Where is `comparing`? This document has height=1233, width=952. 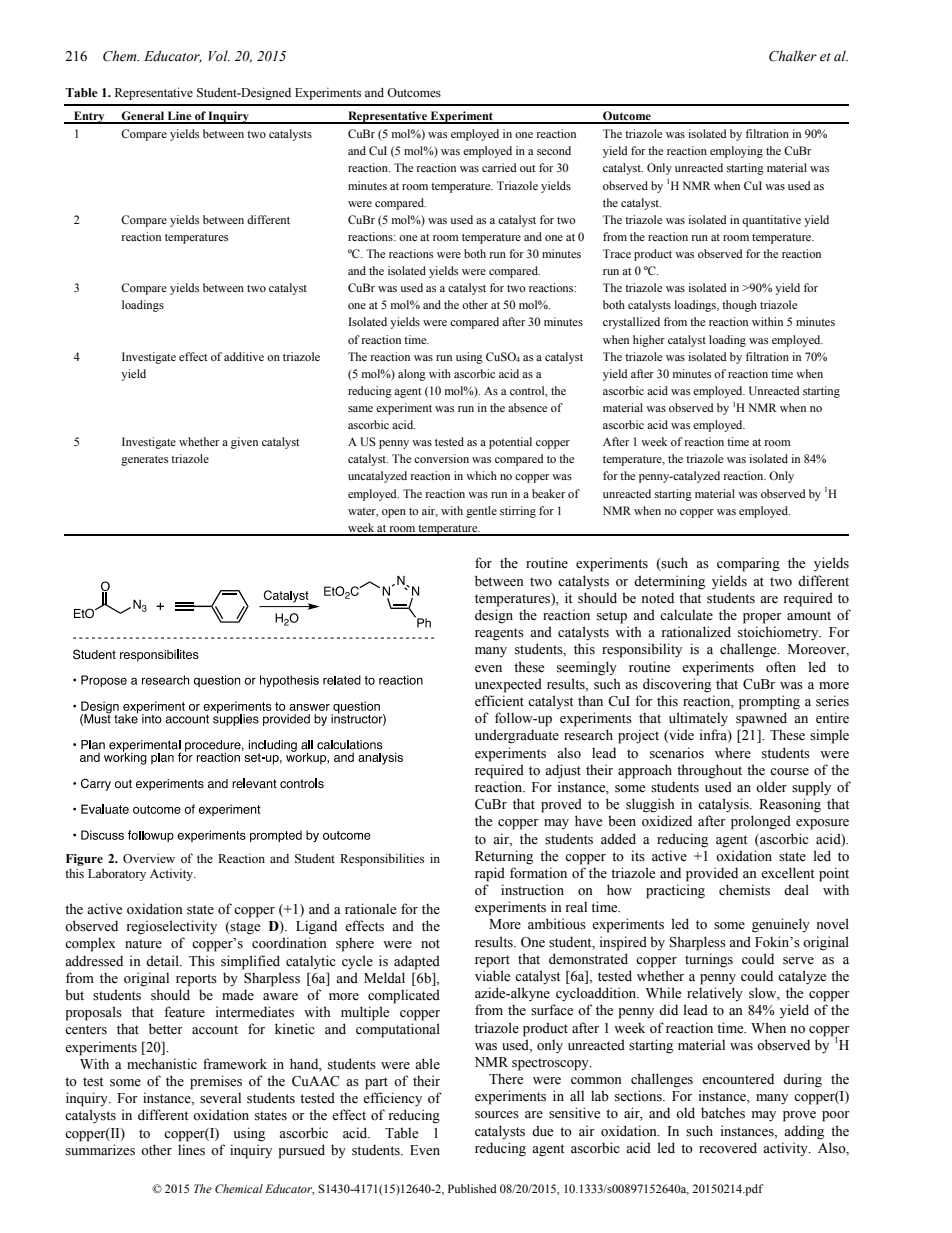
comparing is located at coordinates (748, 564).
